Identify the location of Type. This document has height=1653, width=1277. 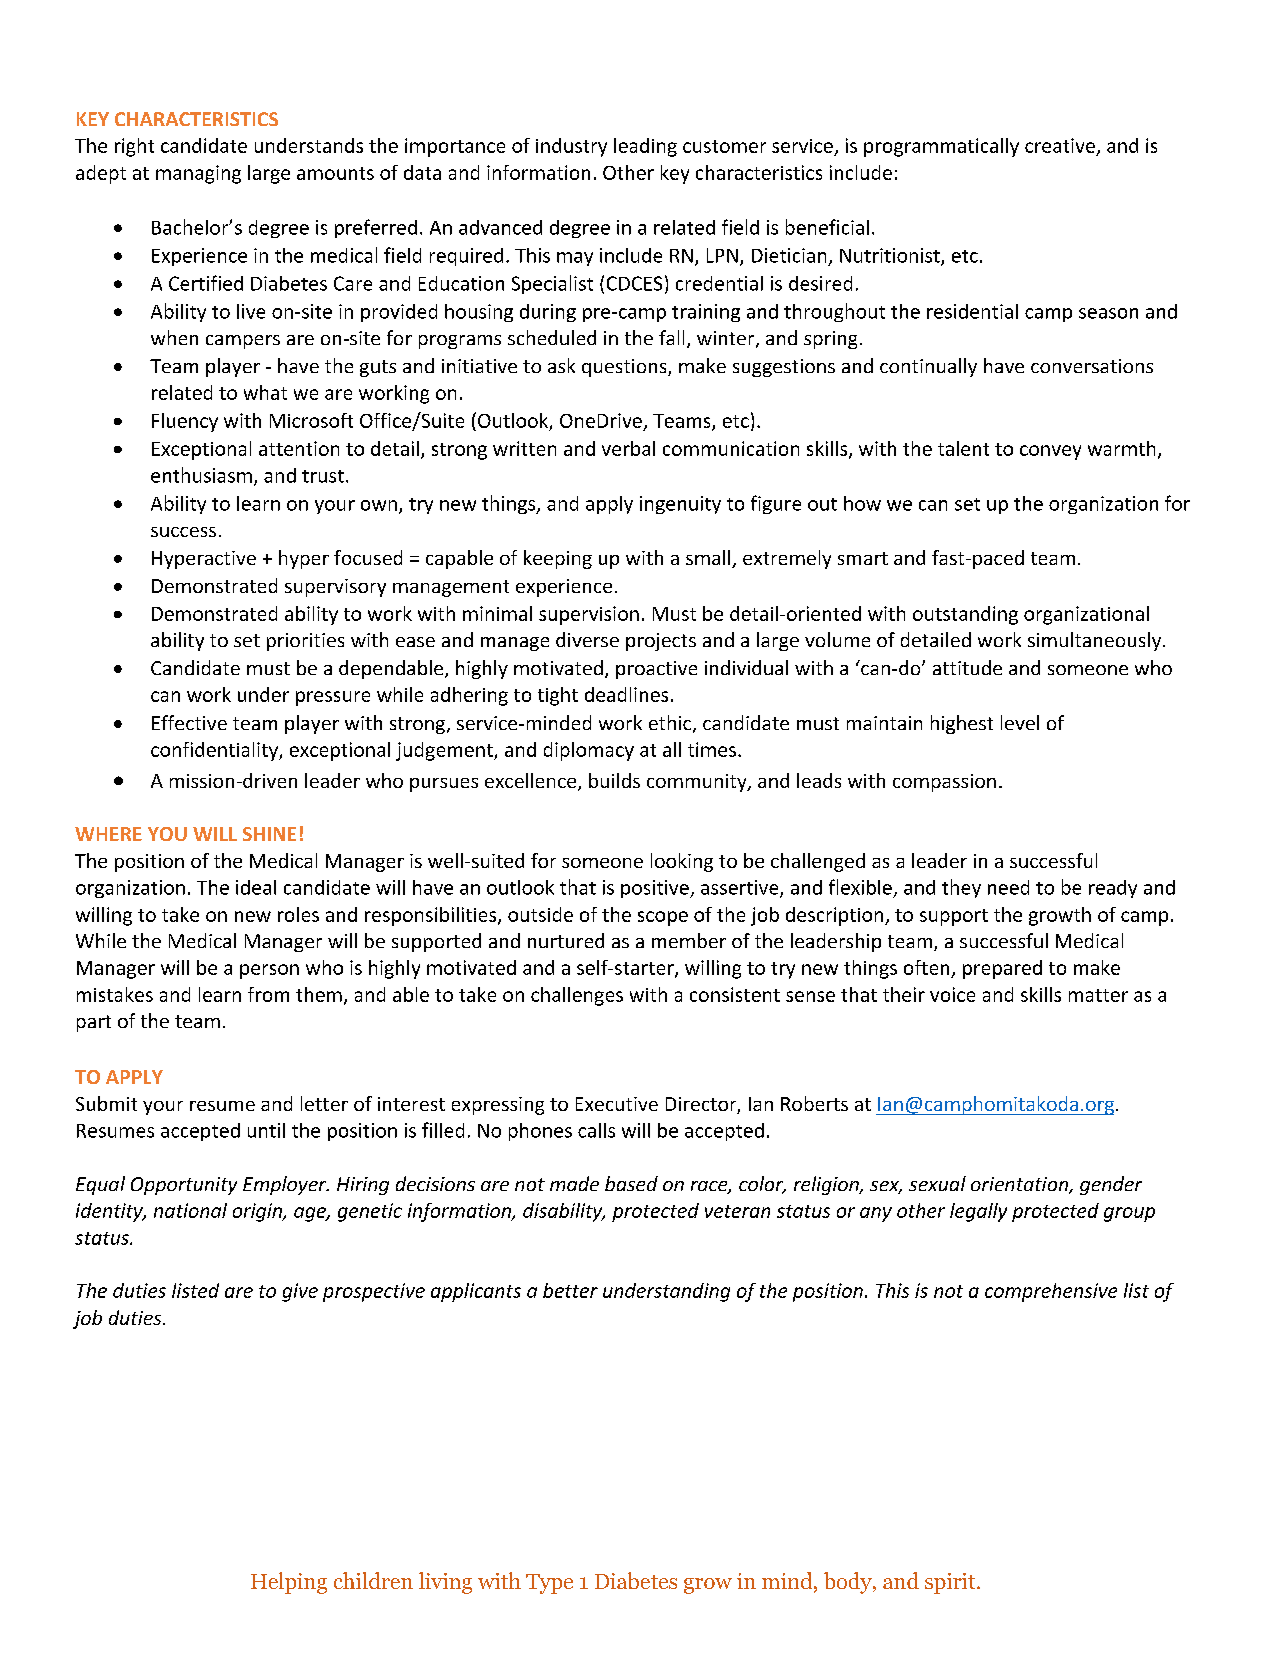
(549, 1584).
